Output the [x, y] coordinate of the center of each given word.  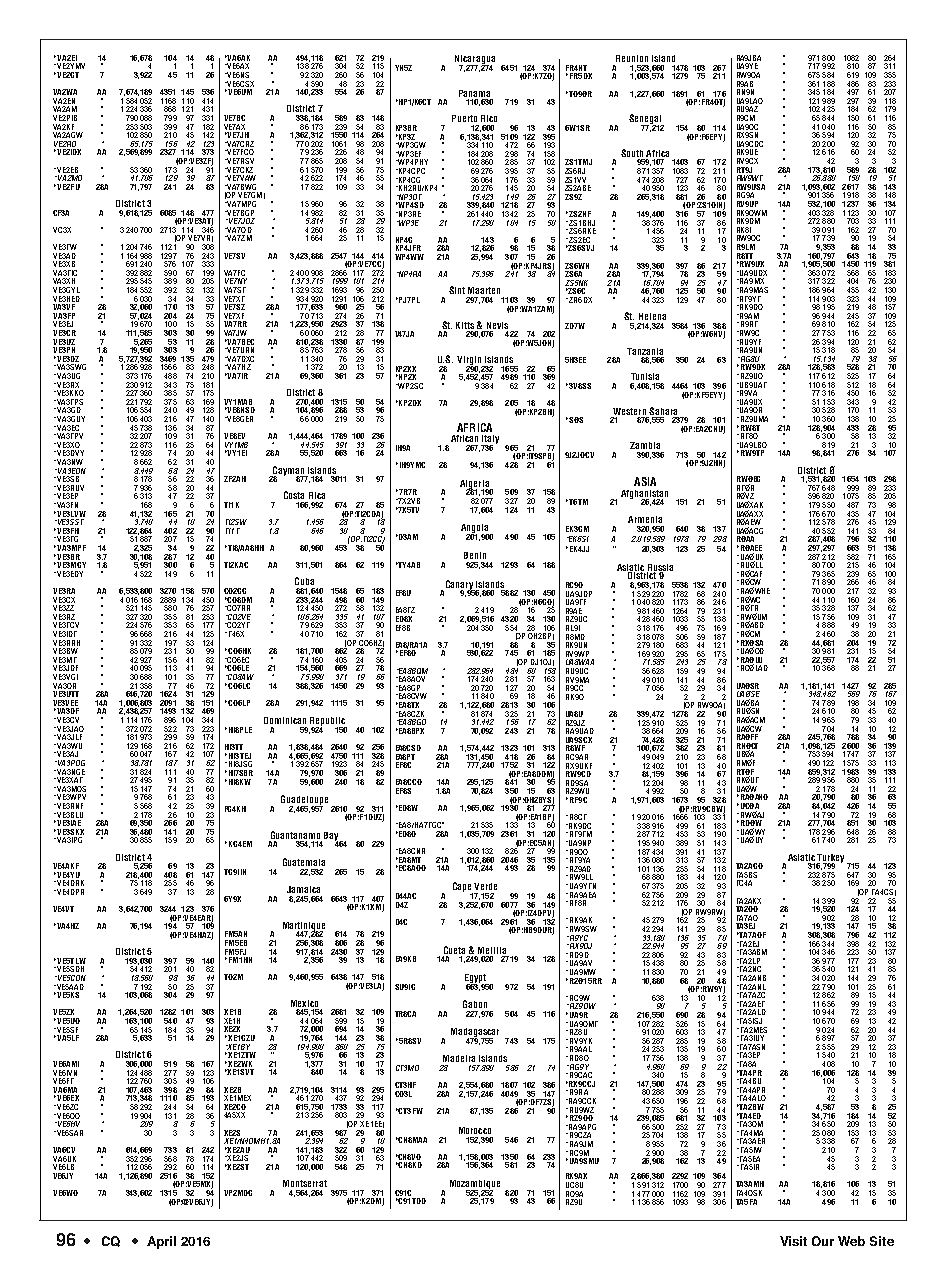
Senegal [646, 120]
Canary [459, 586]
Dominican [285, 720]
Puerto [464, 118]
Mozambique [475, 1185]
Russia [660, 568]
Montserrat [305, 1183]
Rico [489, 118]
